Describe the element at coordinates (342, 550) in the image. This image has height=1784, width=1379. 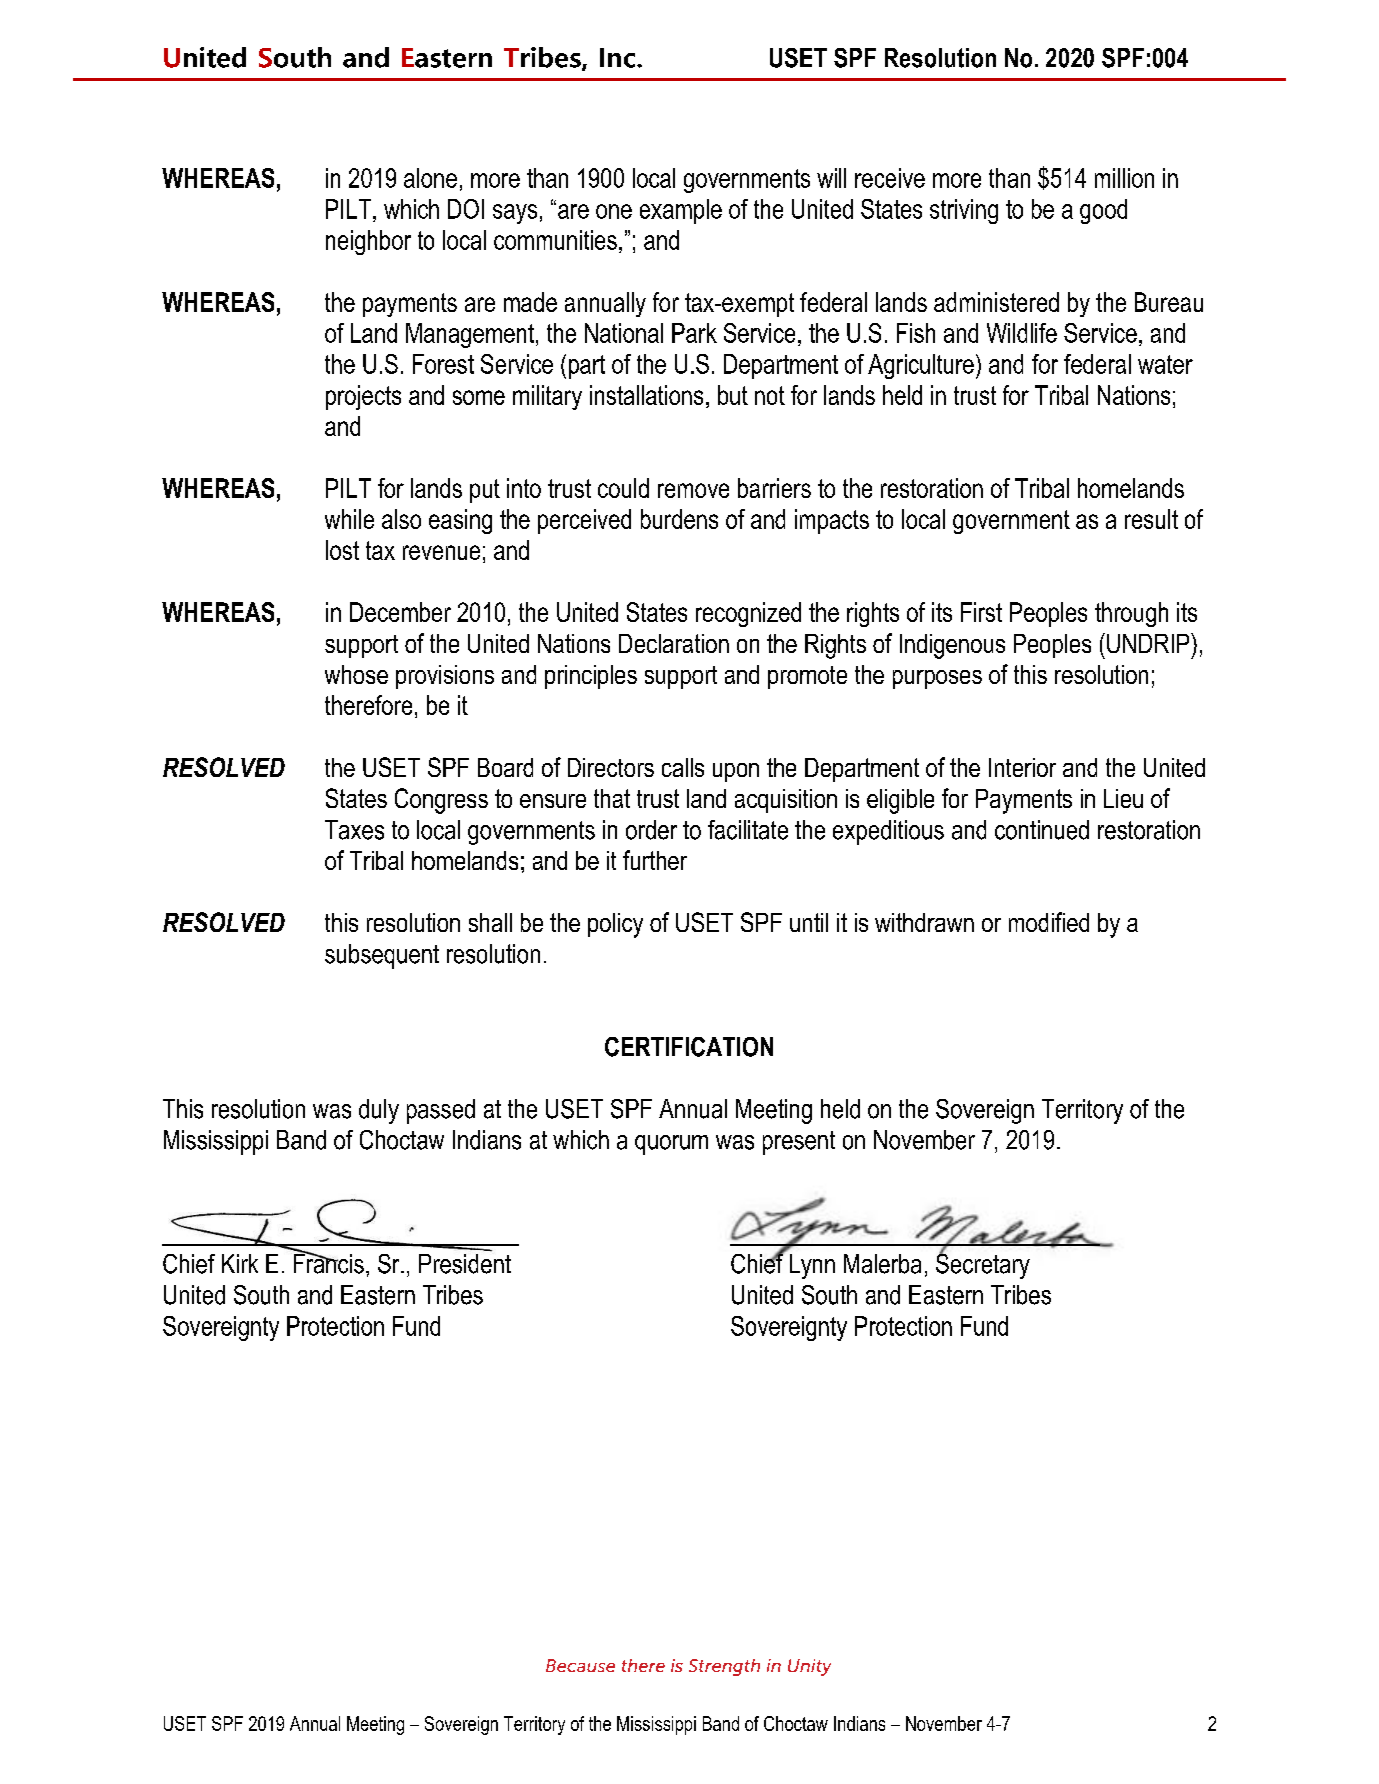
I see `lost` at that location.
